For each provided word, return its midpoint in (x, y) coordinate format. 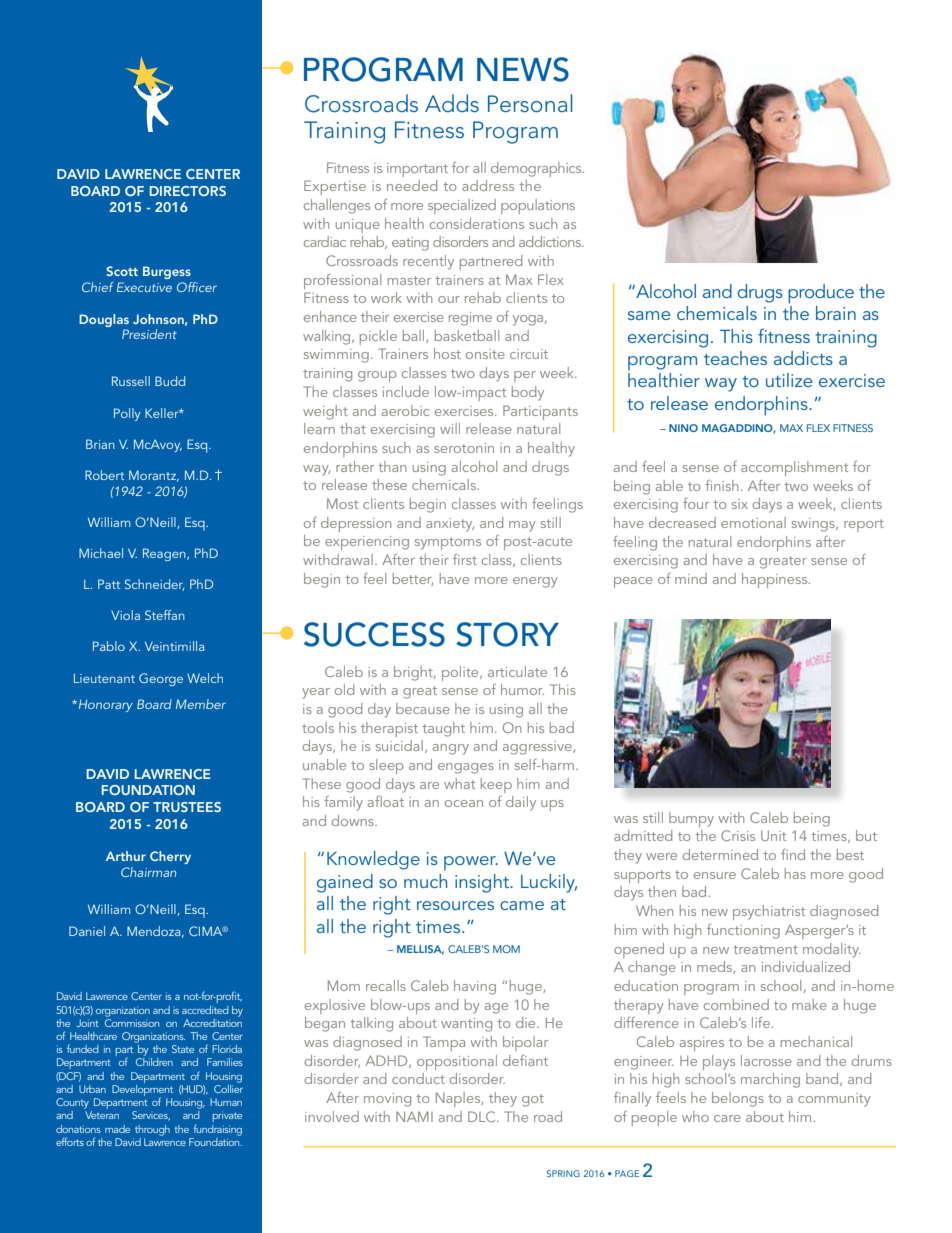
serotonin (464, 448)
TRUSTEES (187, 807)
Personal (530, 103)
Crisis (738, 835)
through (152, 1130)
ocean (464, 803)
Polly (127, 414)
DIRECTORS (187, 191)
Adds (452, 103)
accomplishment (794, 468)
